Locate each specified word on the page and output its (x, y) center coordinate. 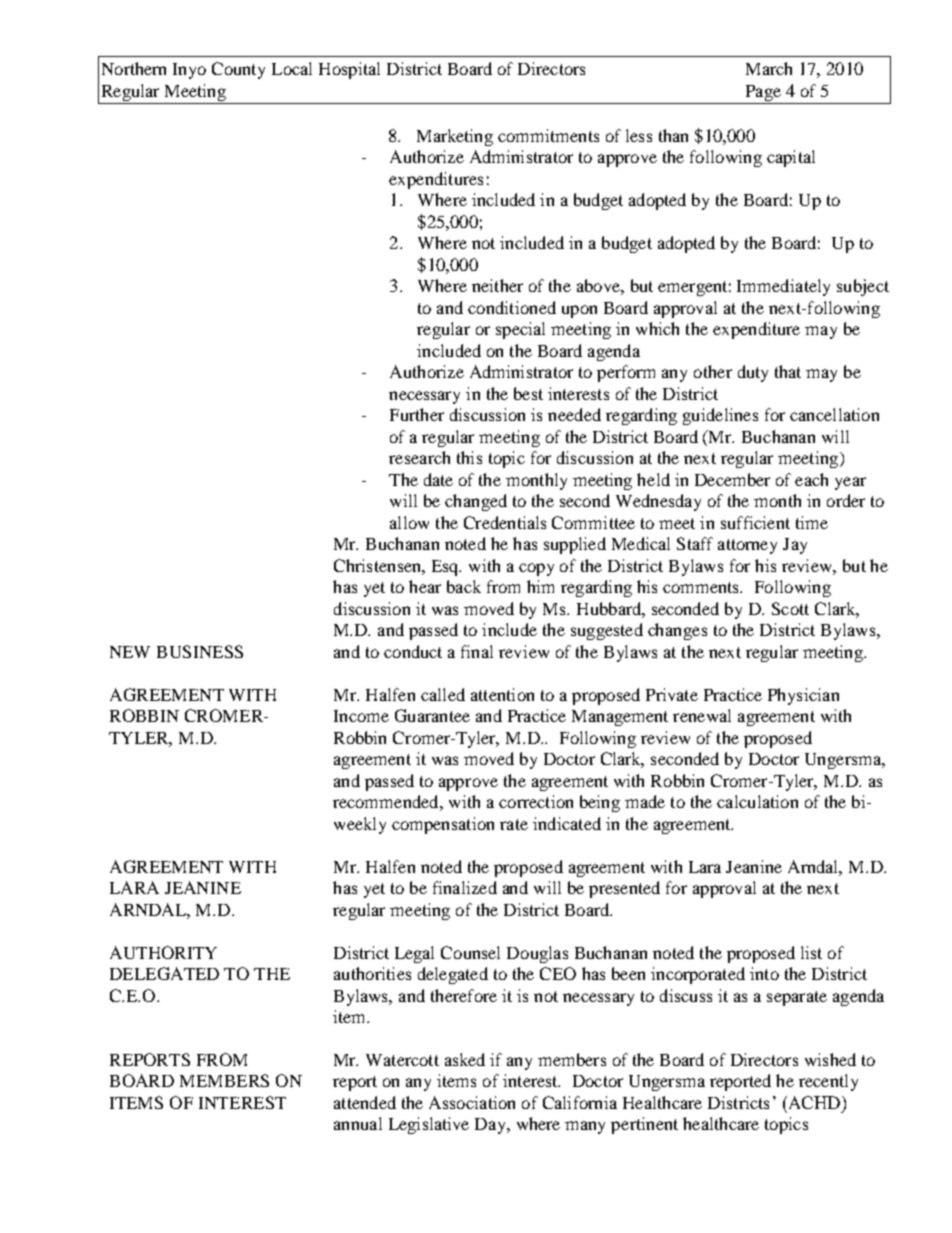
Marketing (455, 137)
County (238, 70)
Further (417, 414)
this (469, 457)
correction (536, 801)
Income (361, 716)
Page (763, 93)
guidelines (720, 416)
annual (358, 1123)
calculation (757, 801)
